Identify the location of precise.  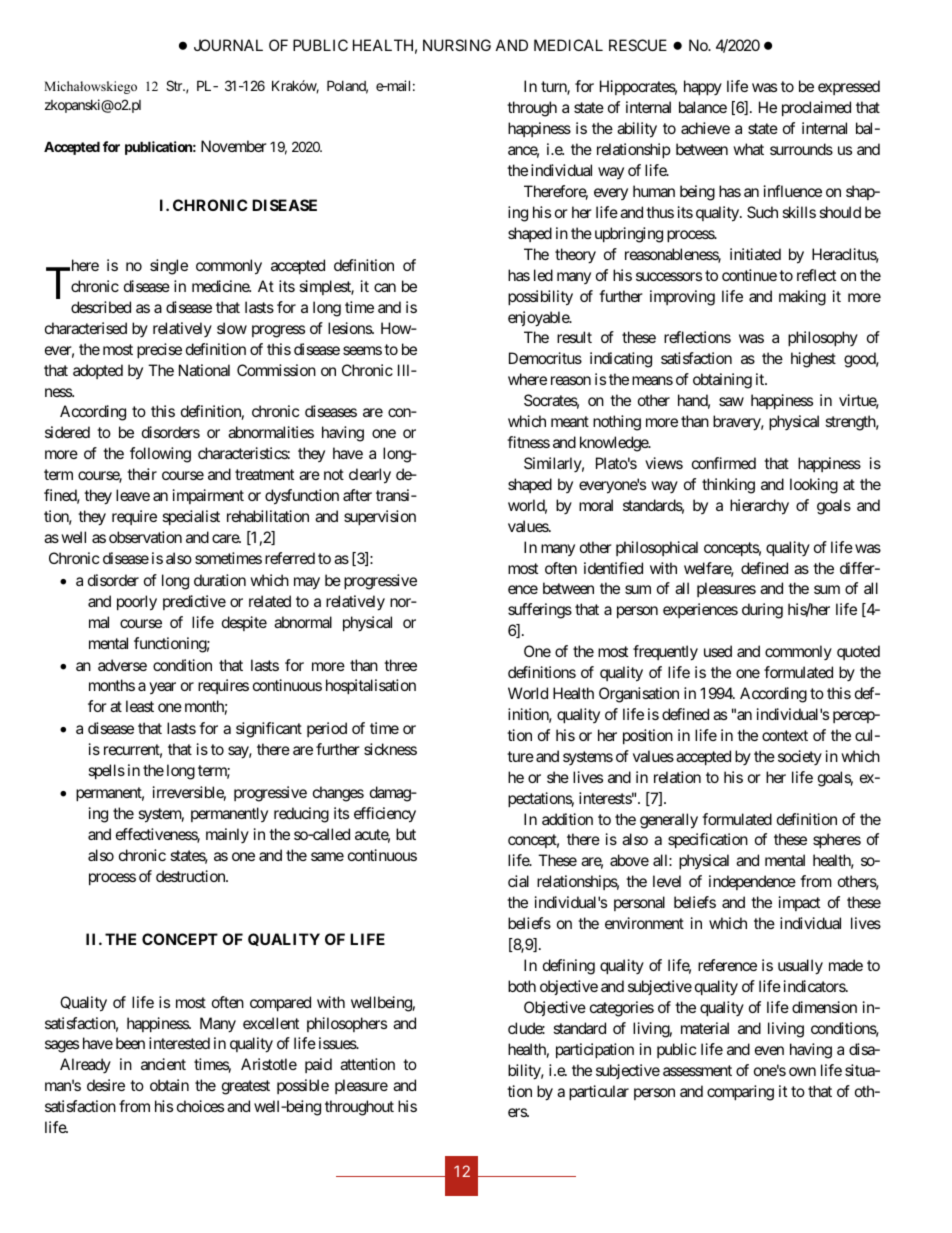
(159, 350).
